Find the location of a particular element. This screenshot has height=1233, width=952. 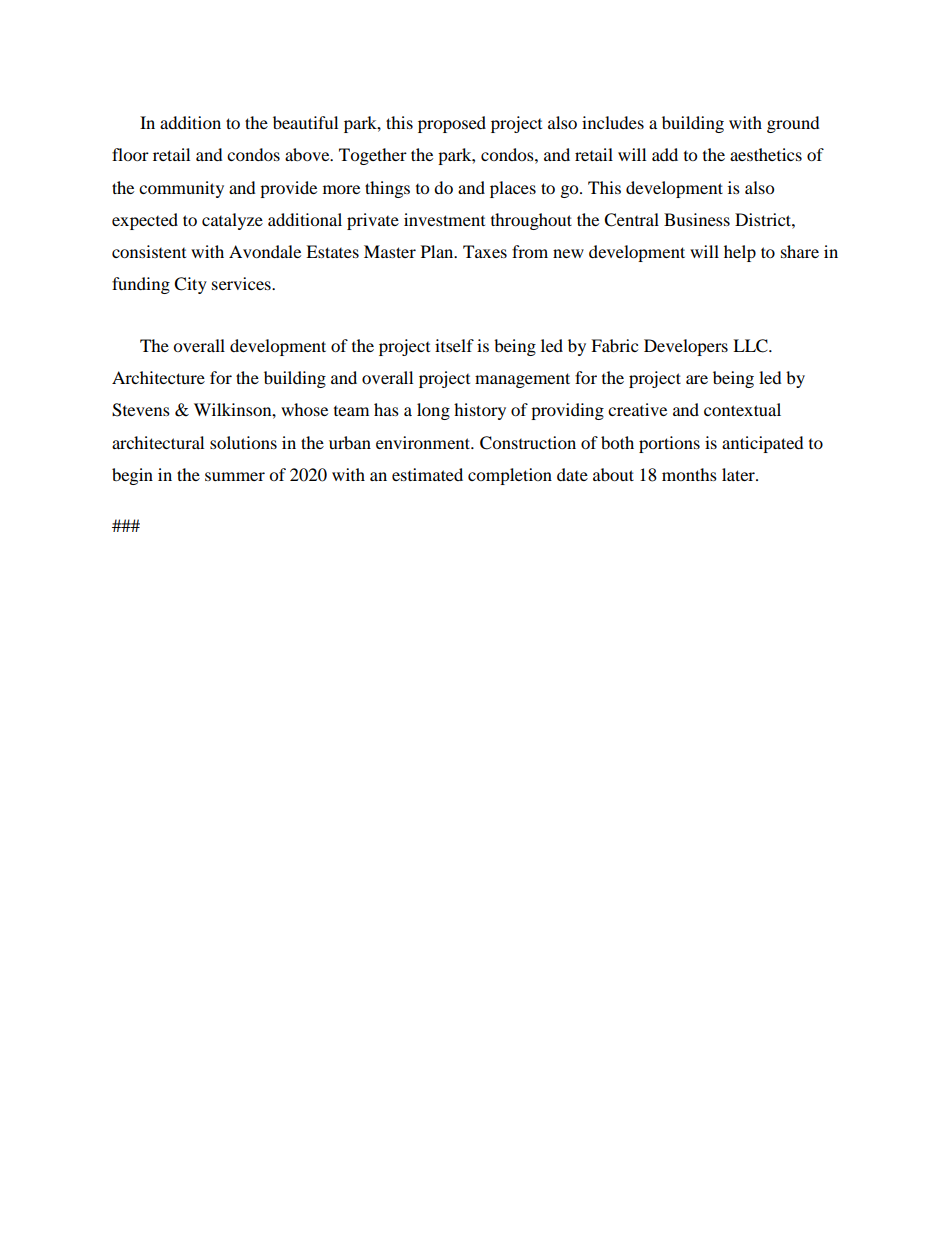

summer is located at coordinates (235, 476).
